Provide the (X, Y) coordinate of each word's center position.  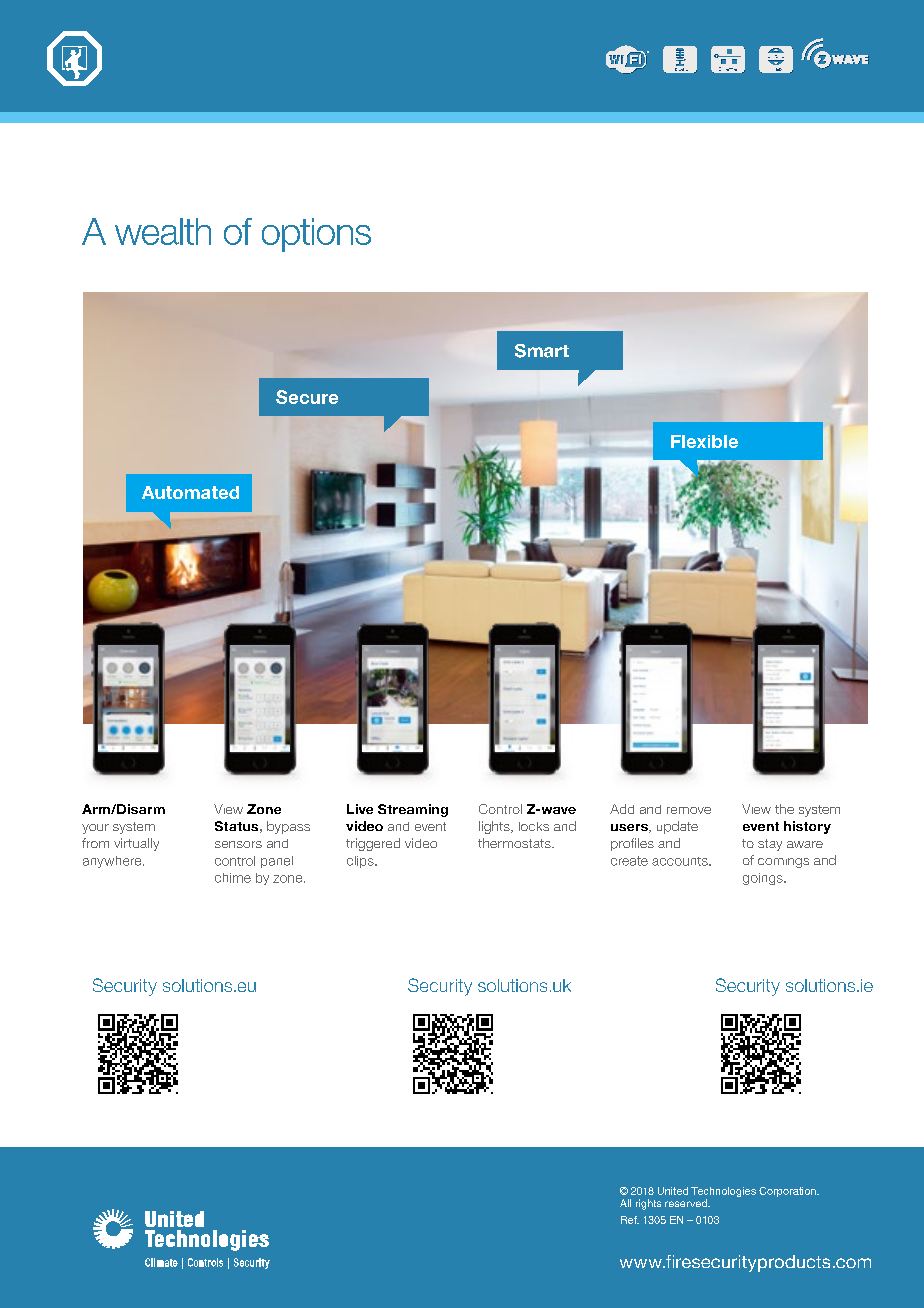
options (316, 235)
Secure (307, 397)
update (677, 827)
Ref (630, 1220)
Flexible (704, 441)
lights (495, 827)
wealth (163, 231)
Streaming (413, 810)
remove (689, 810)
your (95, 829)
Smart (542, 351)
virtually (136, 844)
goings (764, 879)
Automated (190, 492)
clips (361, 862)
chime (233, 878)
